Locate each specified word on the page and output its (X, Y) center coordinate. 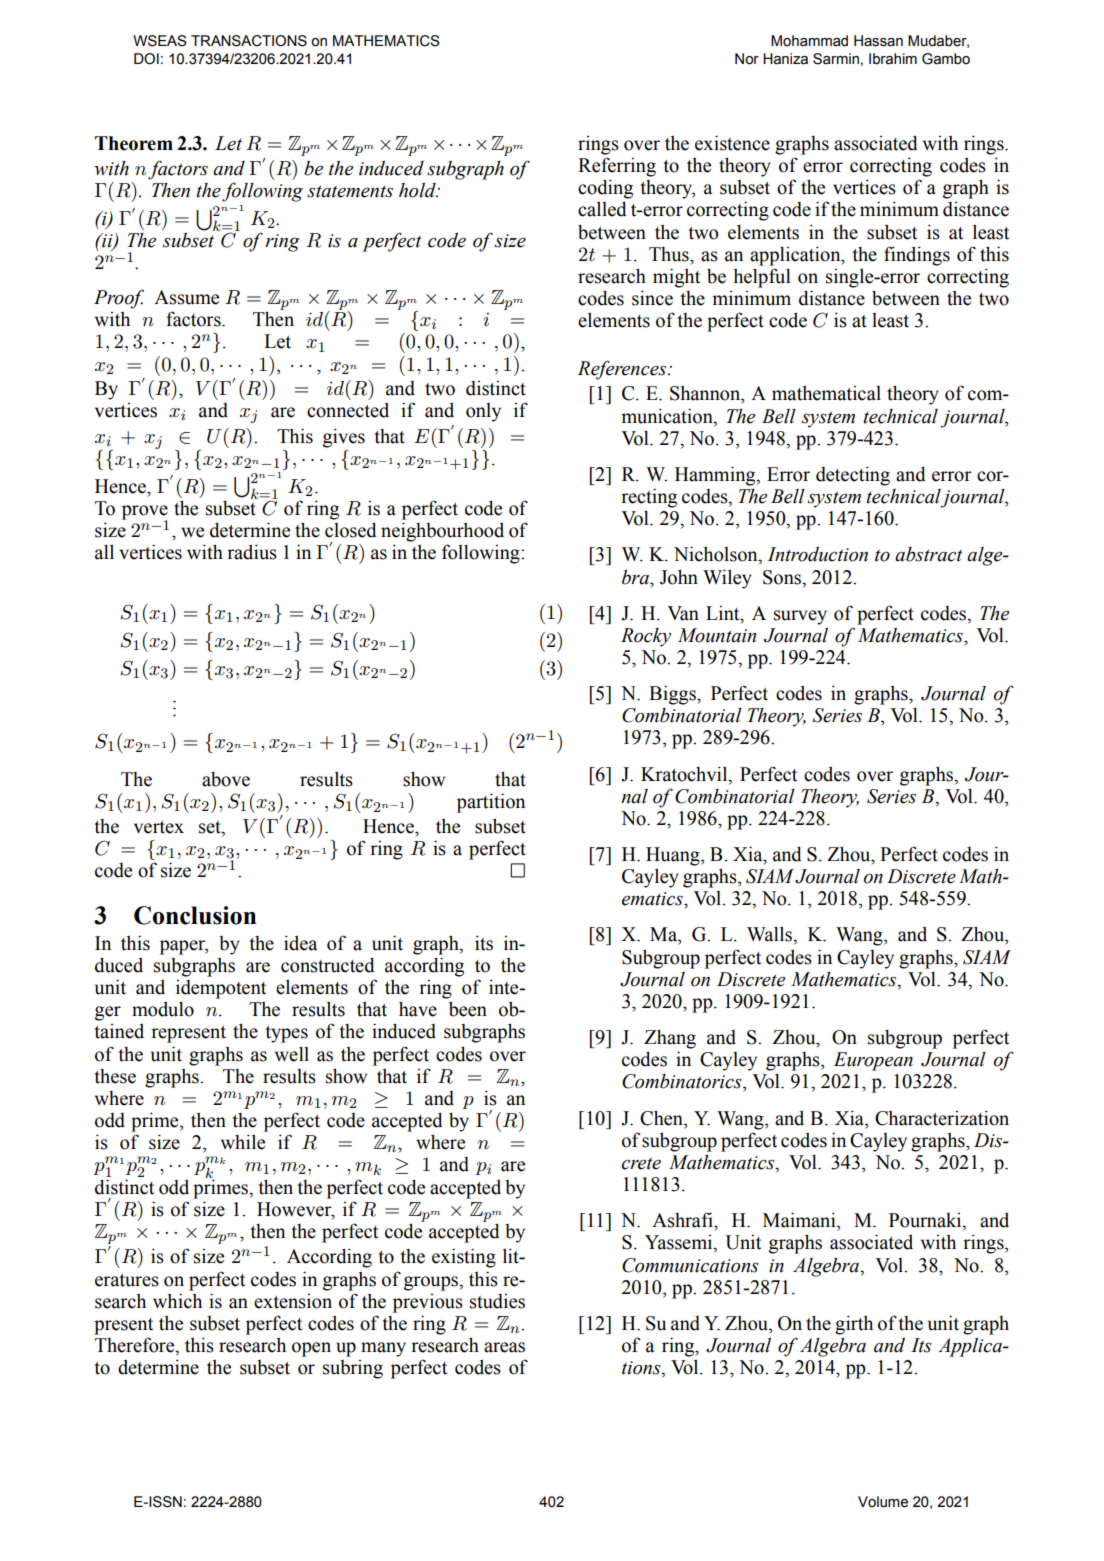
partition (491, 803)
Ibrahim (893, 59)
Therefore (136, 1346)
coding (605, 189)
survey (800, 617)
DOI (146, 59)
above (226, 779)
